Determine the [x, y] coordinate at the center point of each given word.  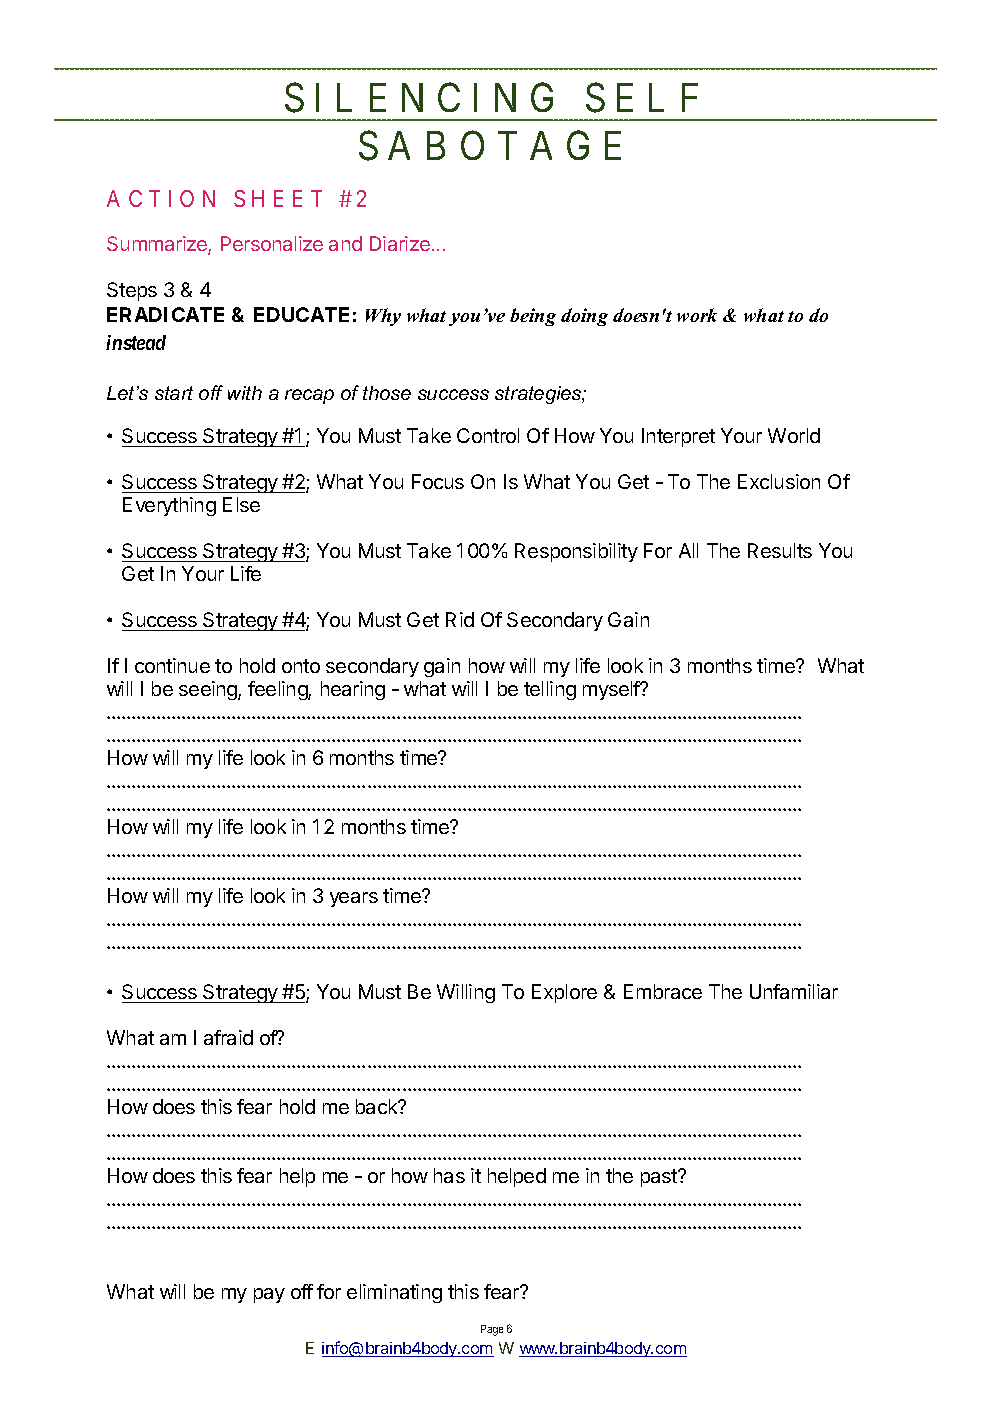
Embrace [663, 991]
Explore [564, 993]
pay [269, 1295]
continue [172, 665]
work [697, 315]
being [533, 317]
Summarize [158, 245]
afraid [228, 1037]
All [688, 550]
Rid [460, 619]
